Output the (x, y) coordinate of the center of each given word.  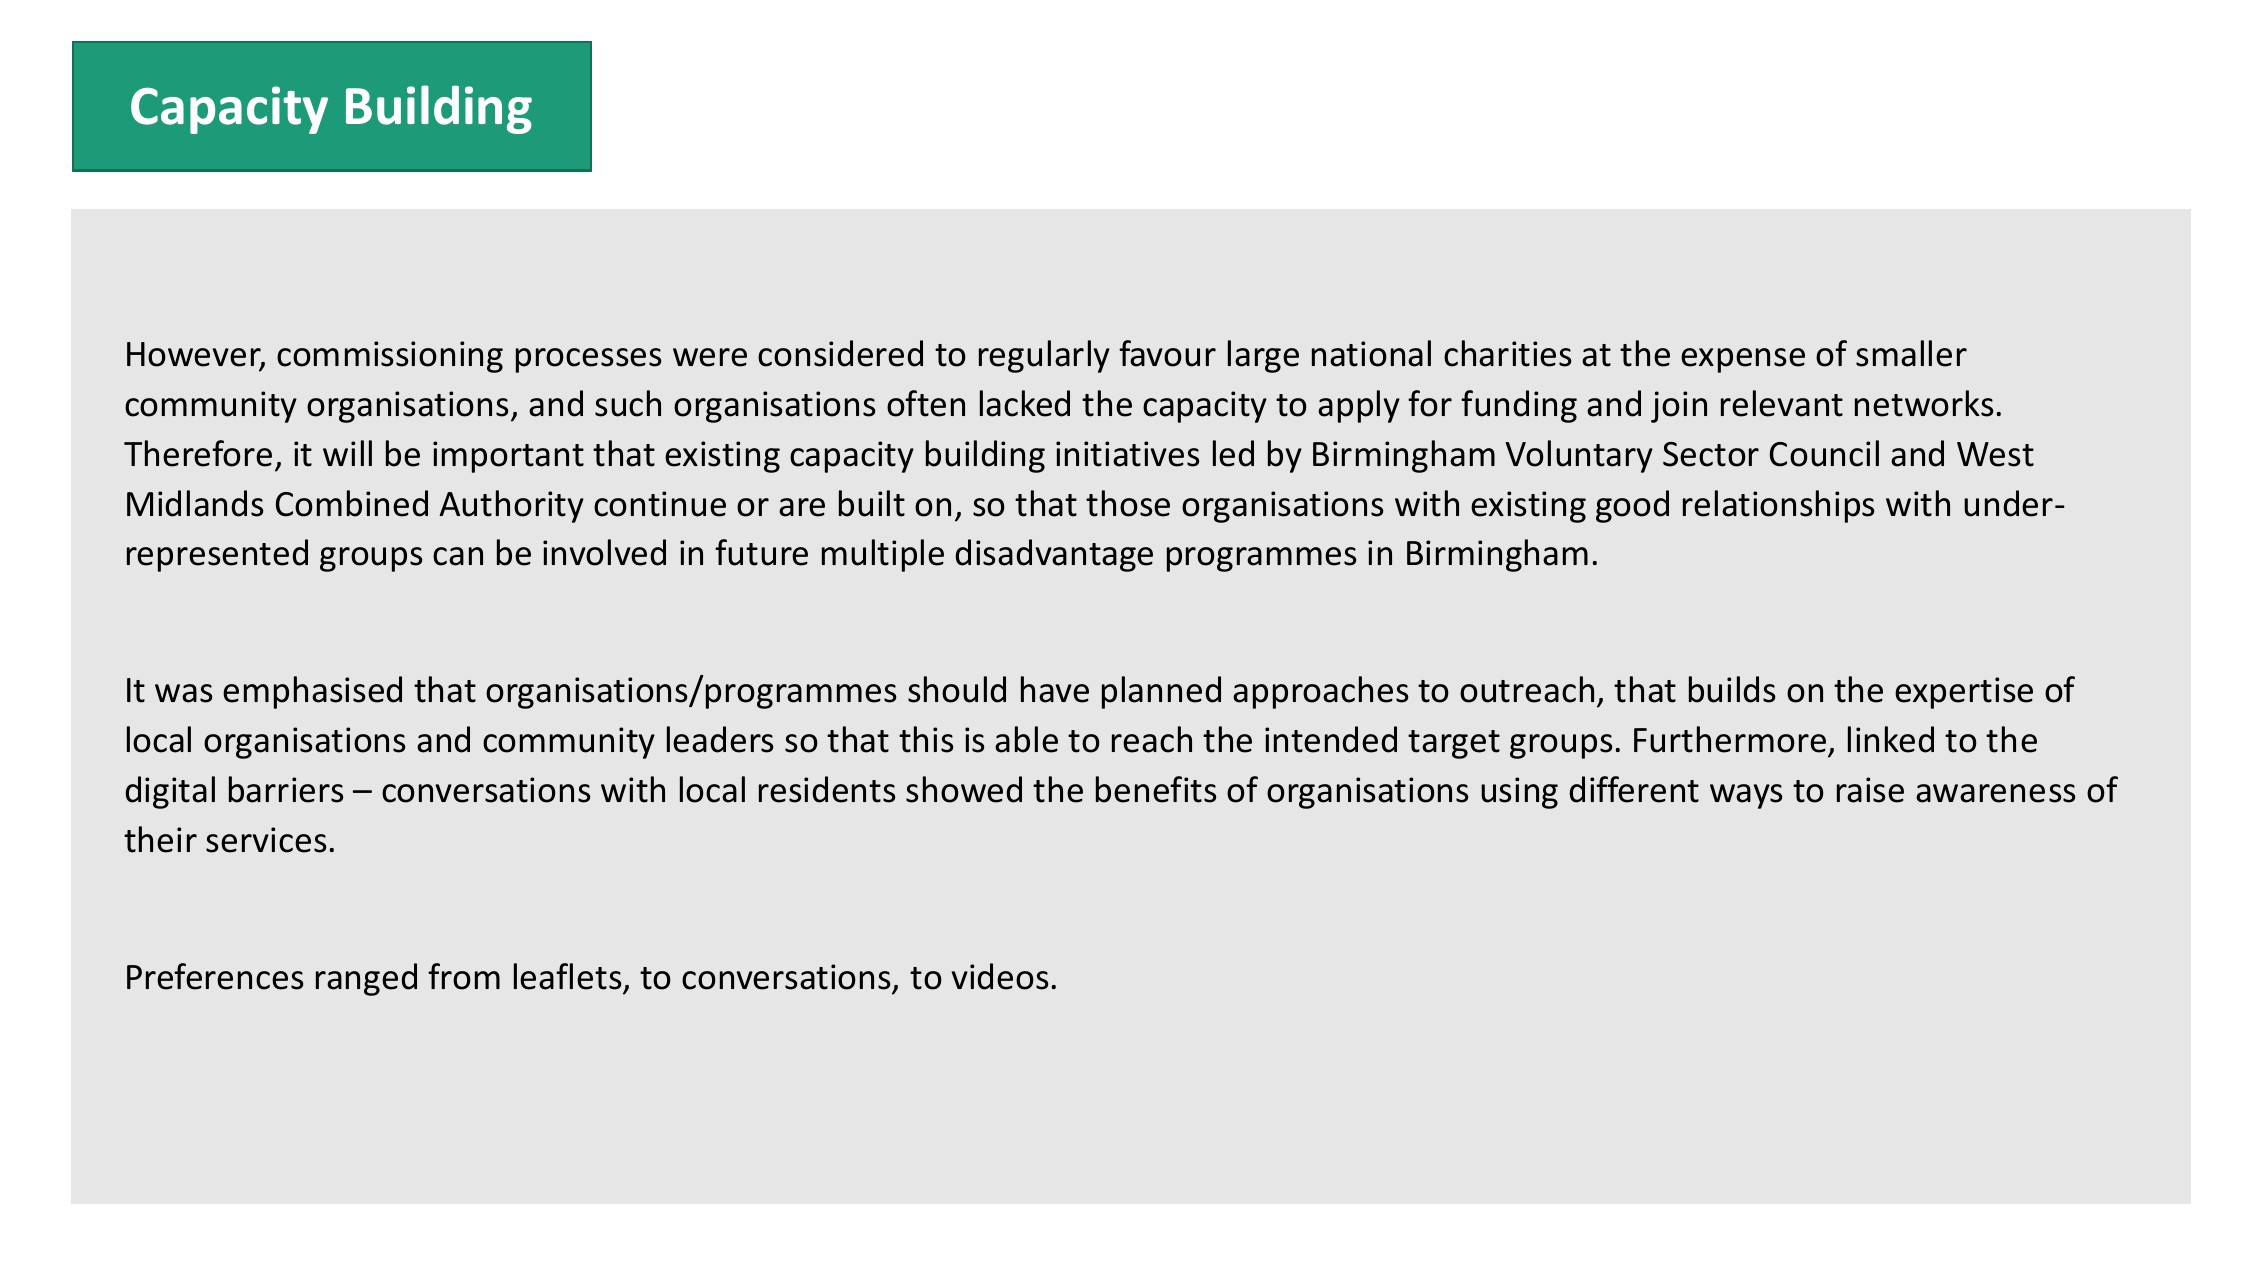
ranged (366, 979)
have (1055, 689)
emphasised (312, 692)
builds (1732, 689)
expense (1743, 360)
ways (1746, 796)
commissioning (390, 357)
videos (999, 976)
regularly (1044, 356)
